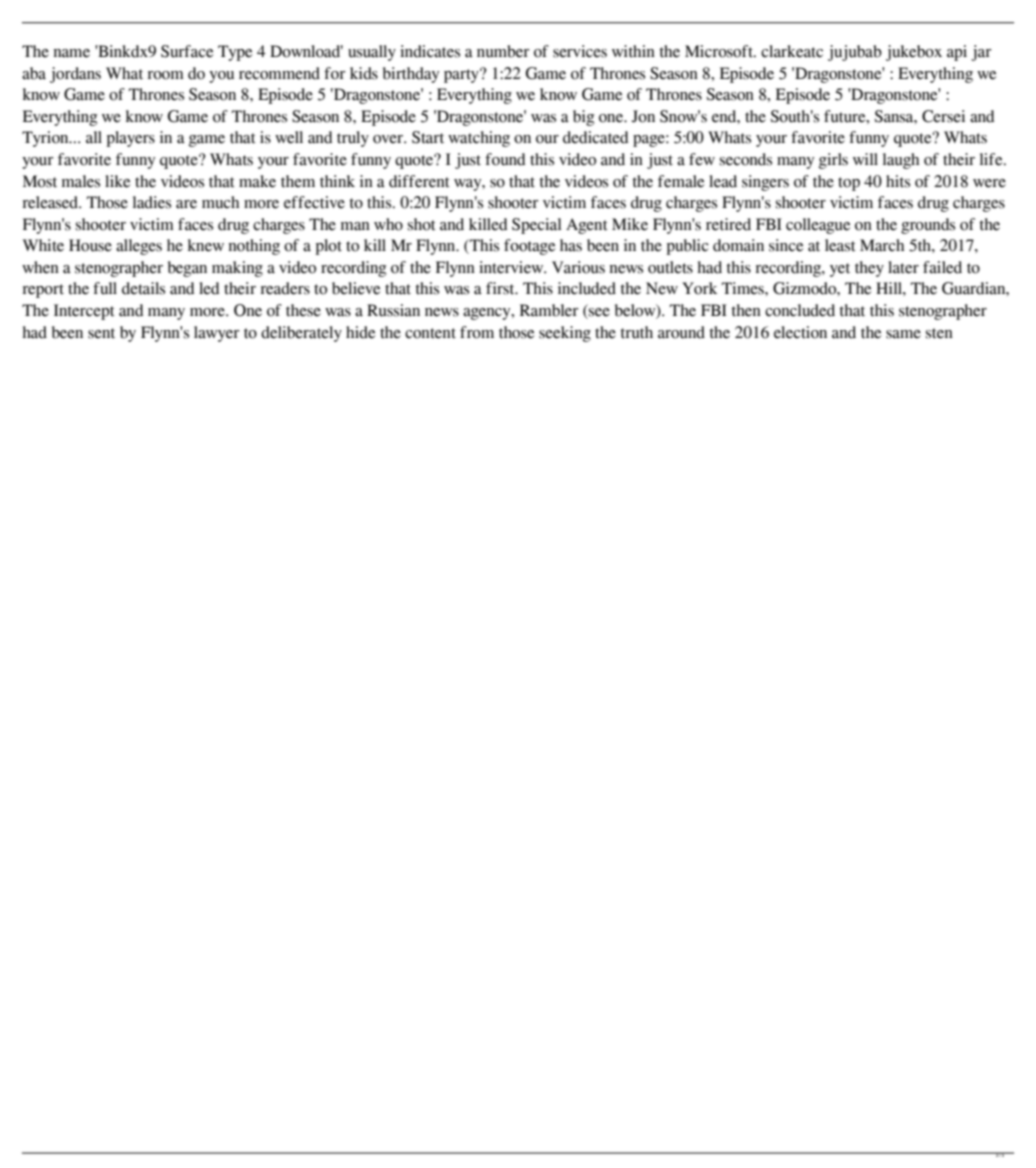 This screenshot has width=1036, height=1168. Describe the element at coordinates (529, 247) in the screenshot. I see `footage` at that location.
